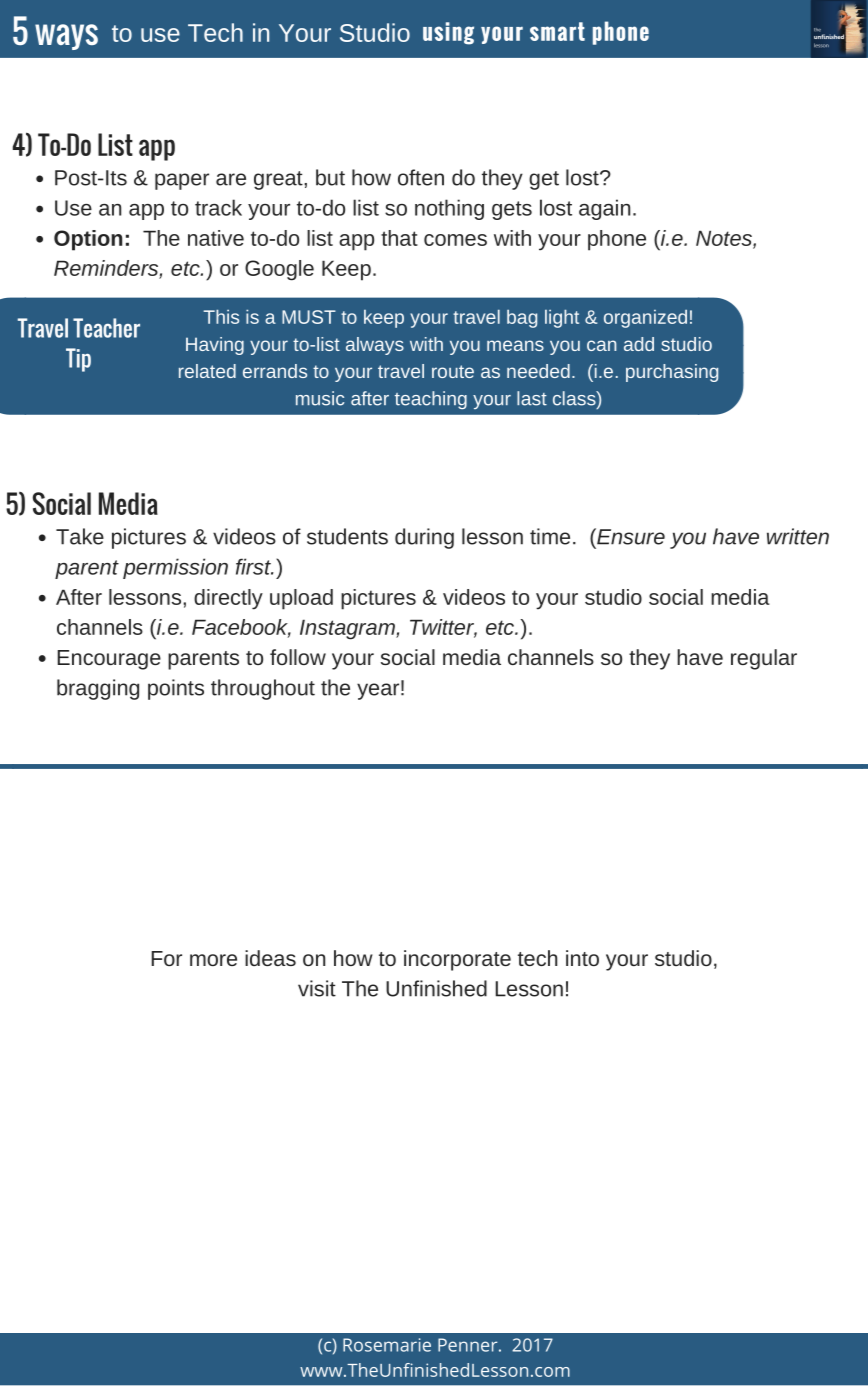 The width and height of the screenshot is (868, 1386). I want to click on smart, so click(557, 31).
